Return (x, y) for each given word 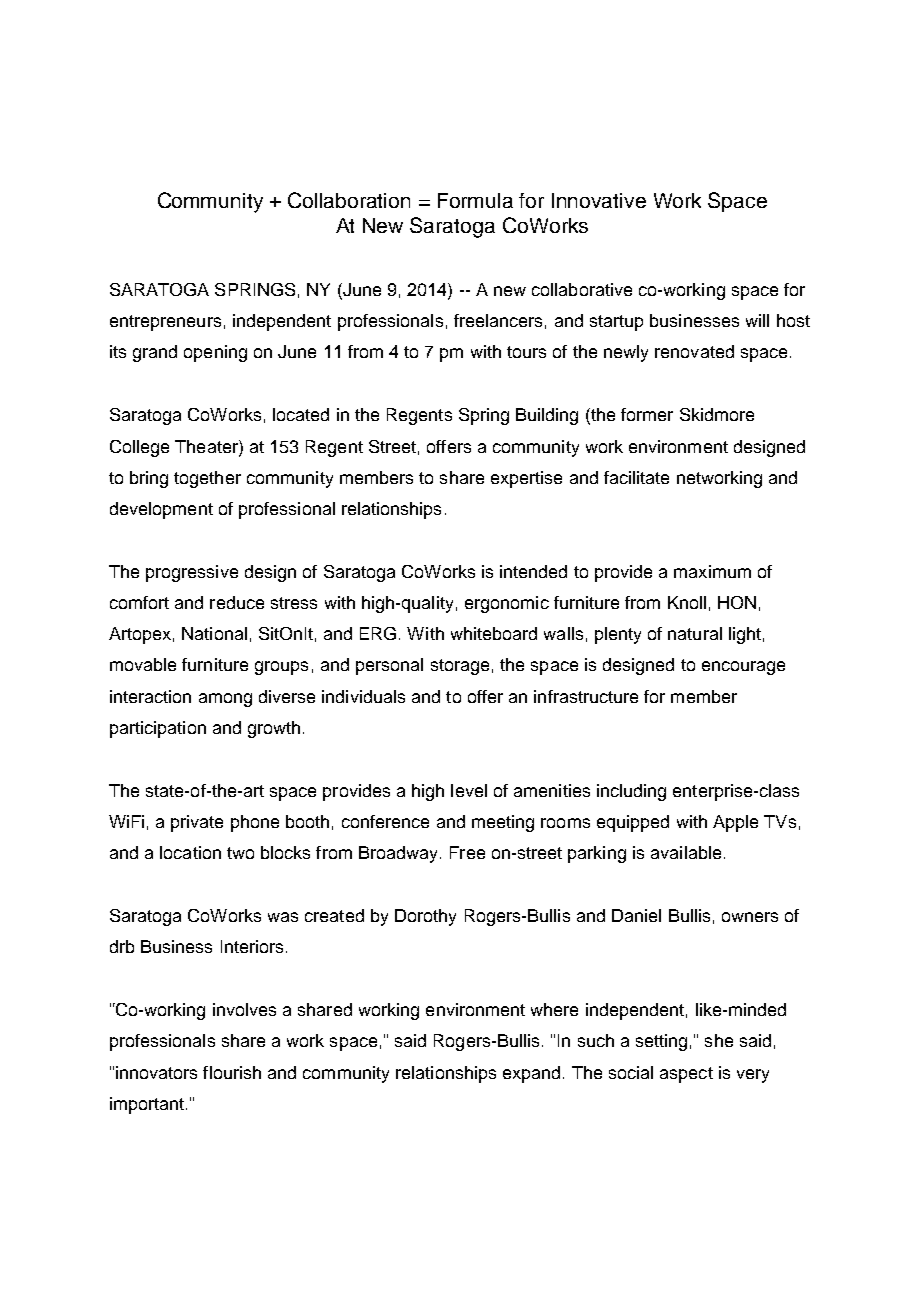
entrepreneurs (165, 323)
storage (460, 667)
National (214, 633)
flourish (232, 1072)
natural (695, 633)
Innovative (599, 200)
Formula (475, 200)
